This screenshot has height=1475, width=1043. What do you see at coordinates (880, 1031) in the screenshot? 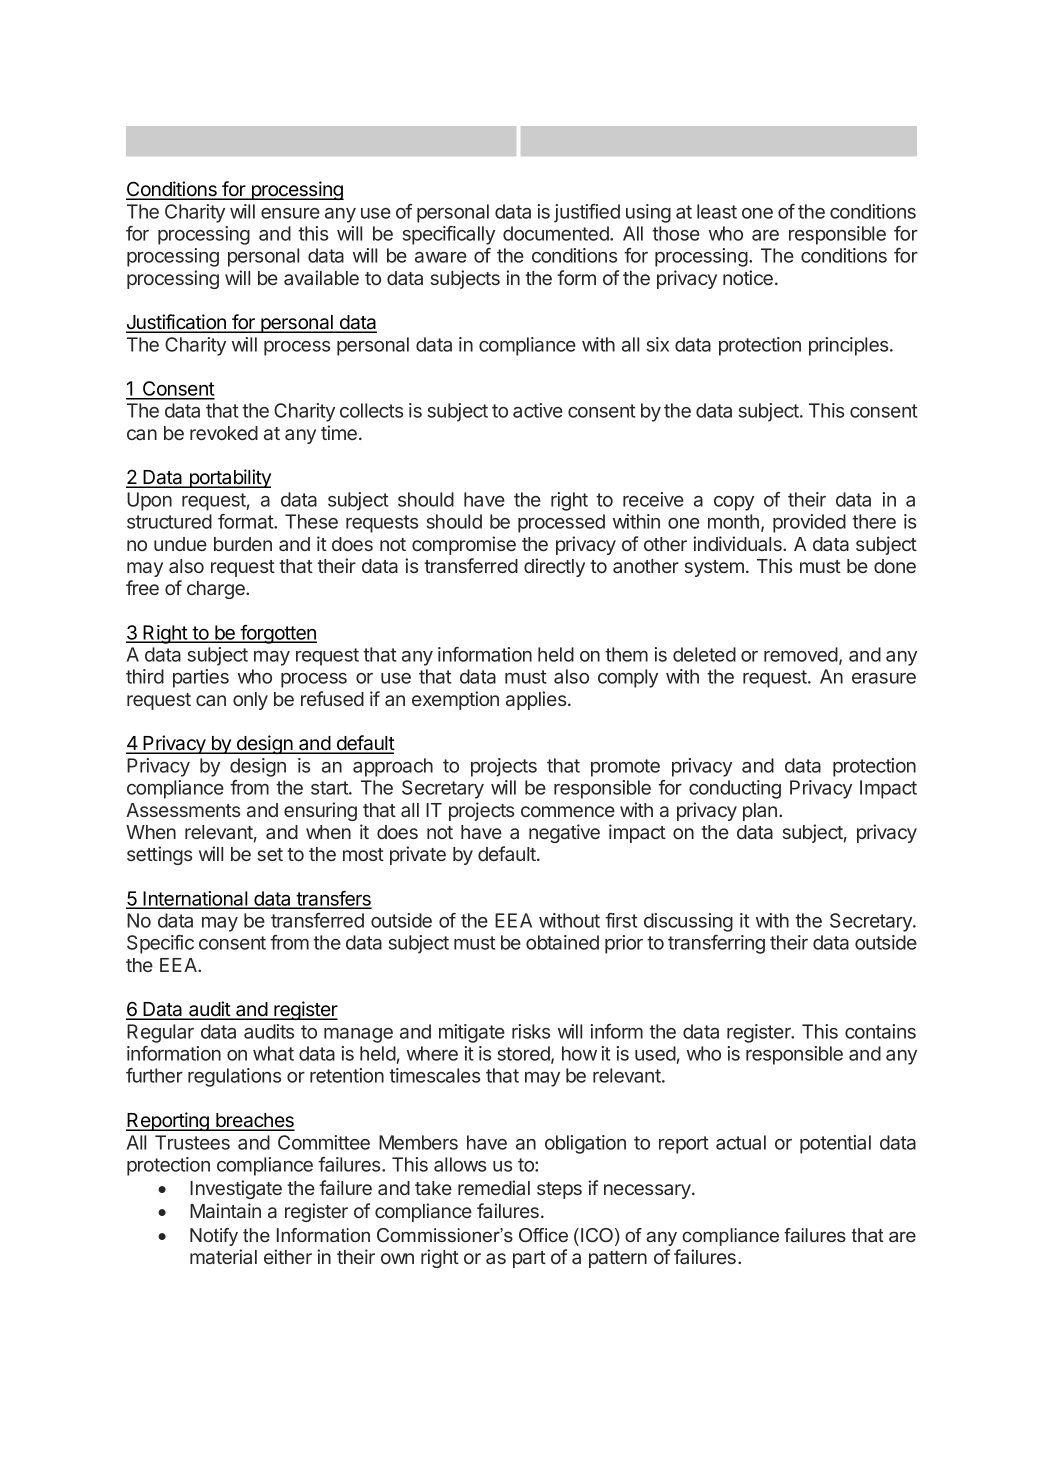
I see `contains` at bounding box center [880, 1031].
